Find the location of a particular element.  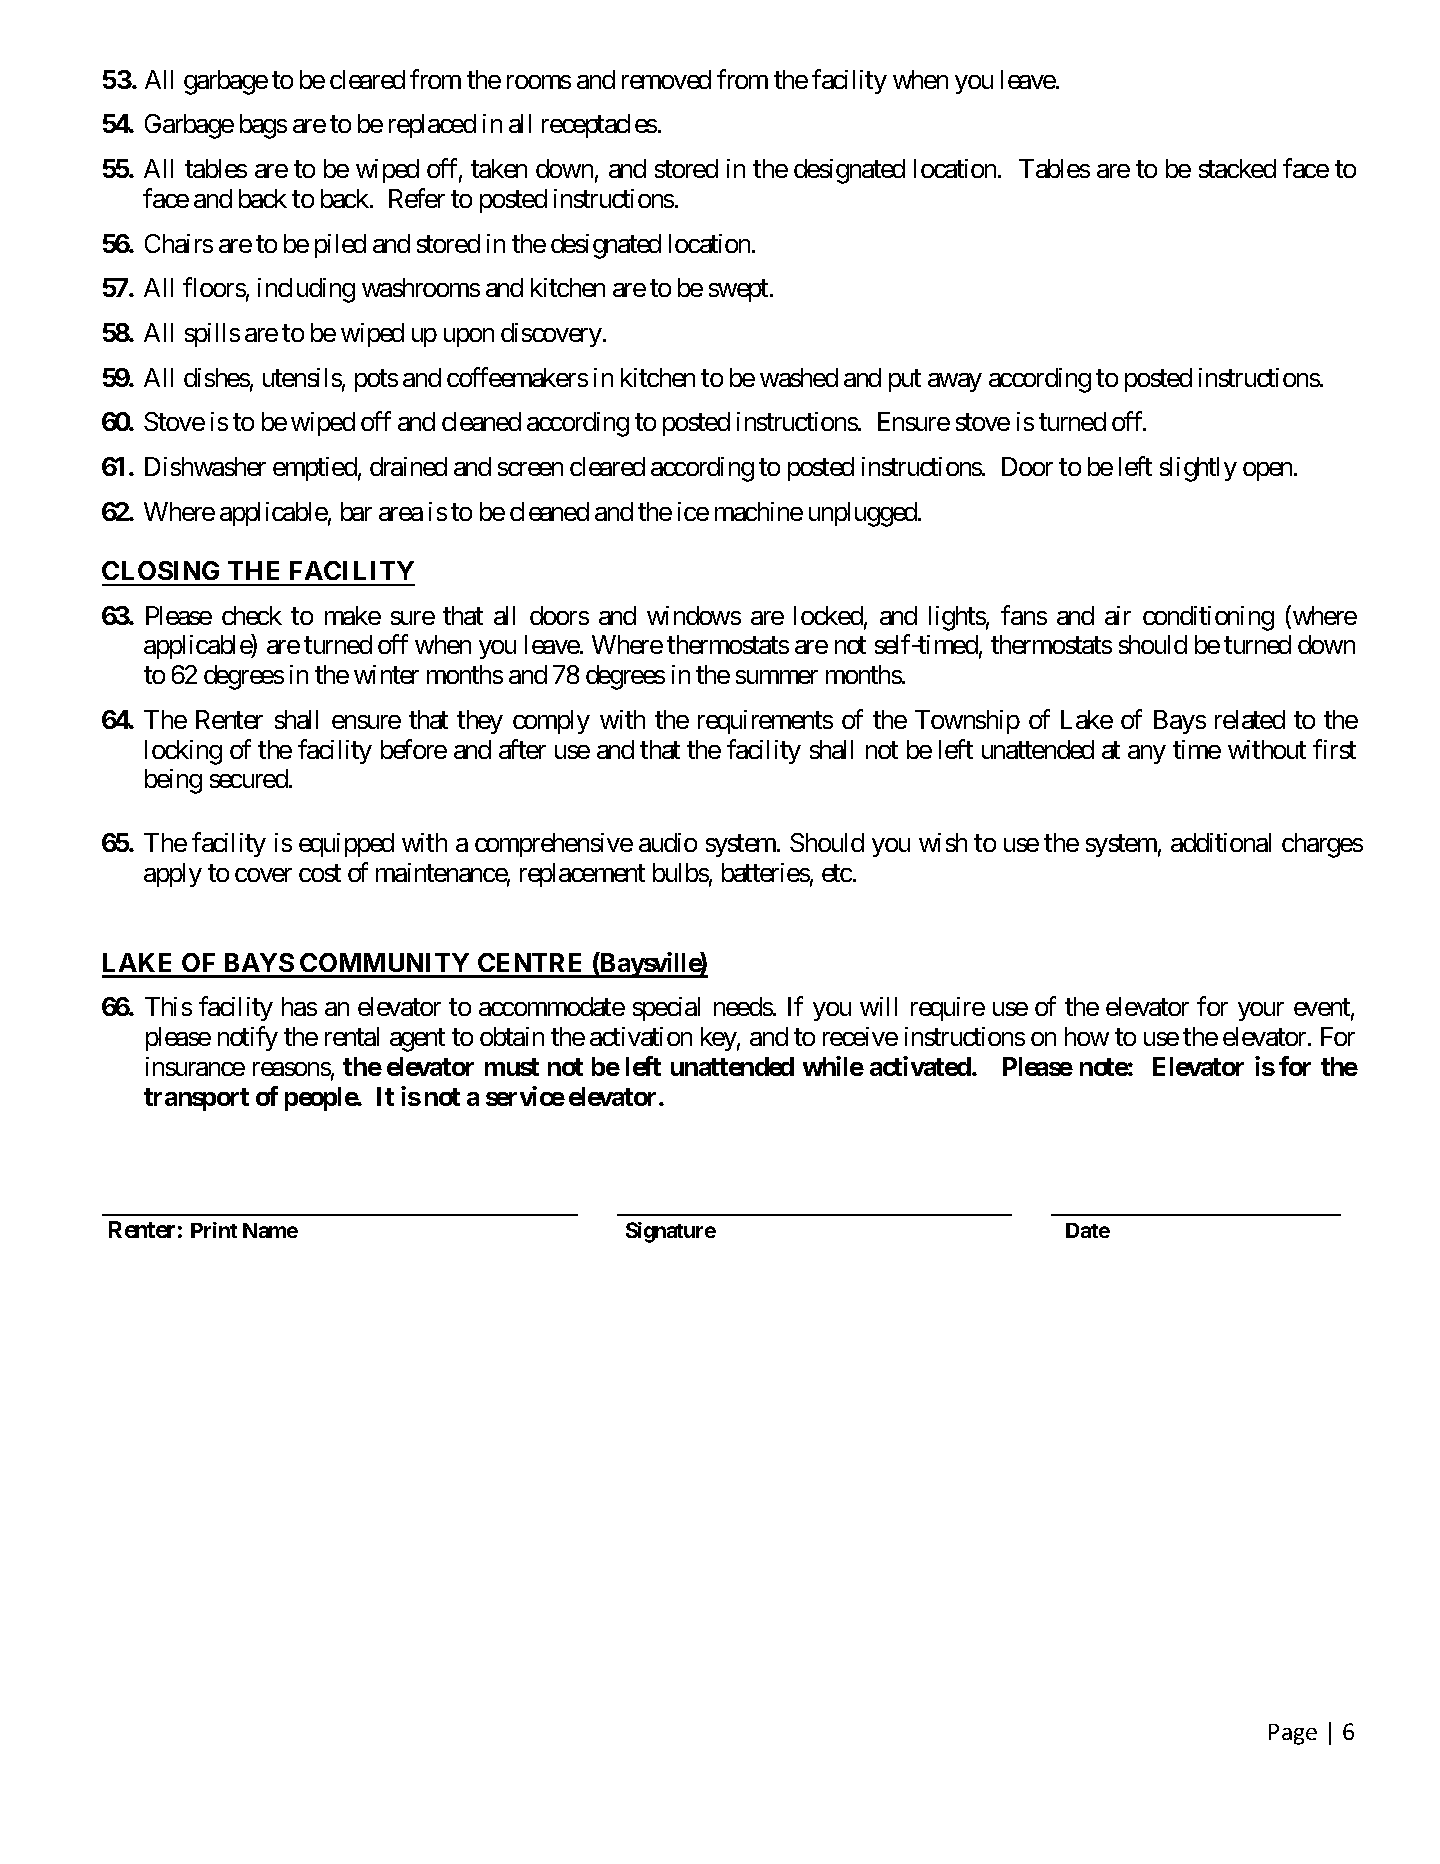

replaced is located at coordinates (432, 126).
